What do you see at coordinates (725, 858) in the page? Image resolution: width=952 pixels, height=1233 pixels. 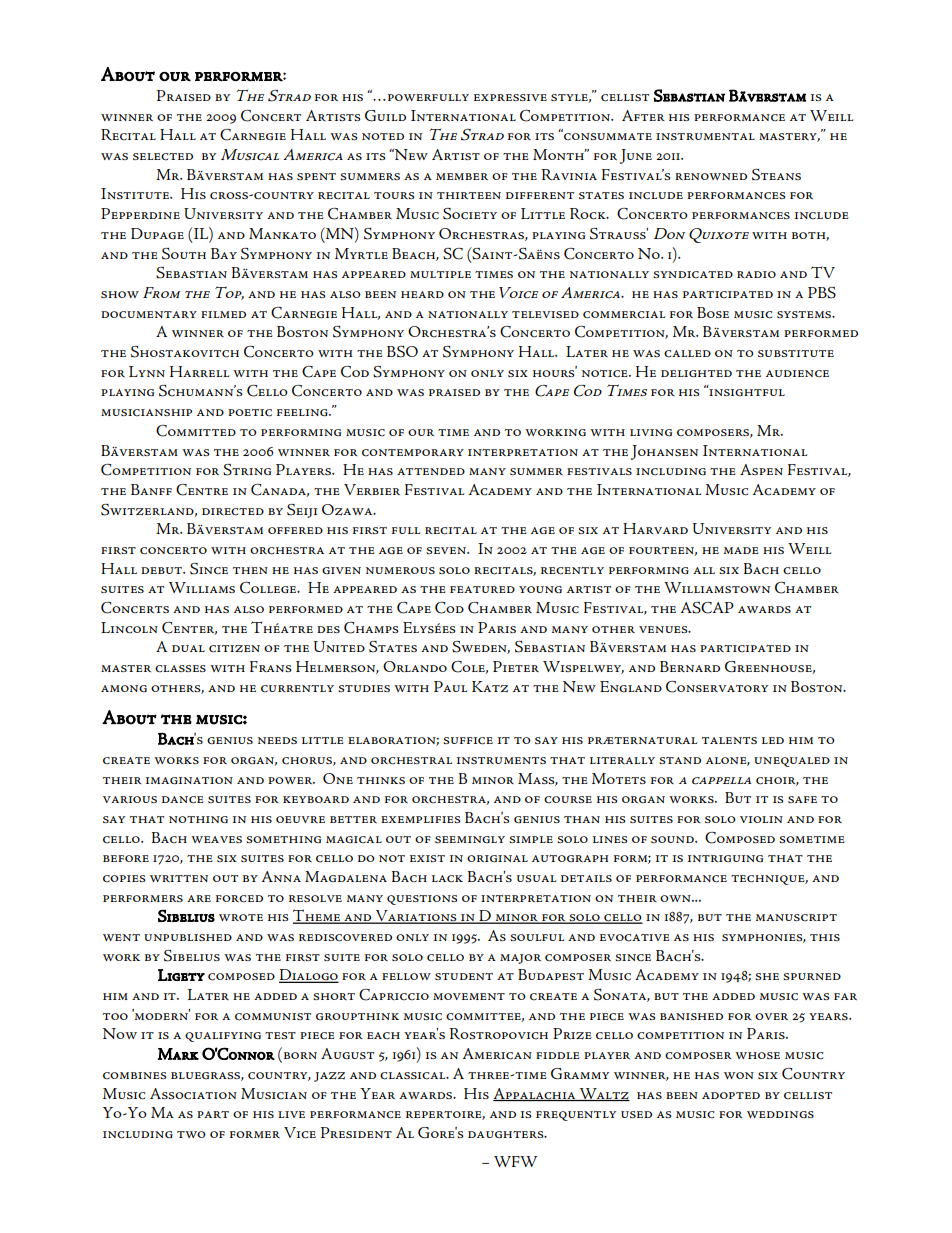 I see `intriguing` at bounding box center [725, 858].
